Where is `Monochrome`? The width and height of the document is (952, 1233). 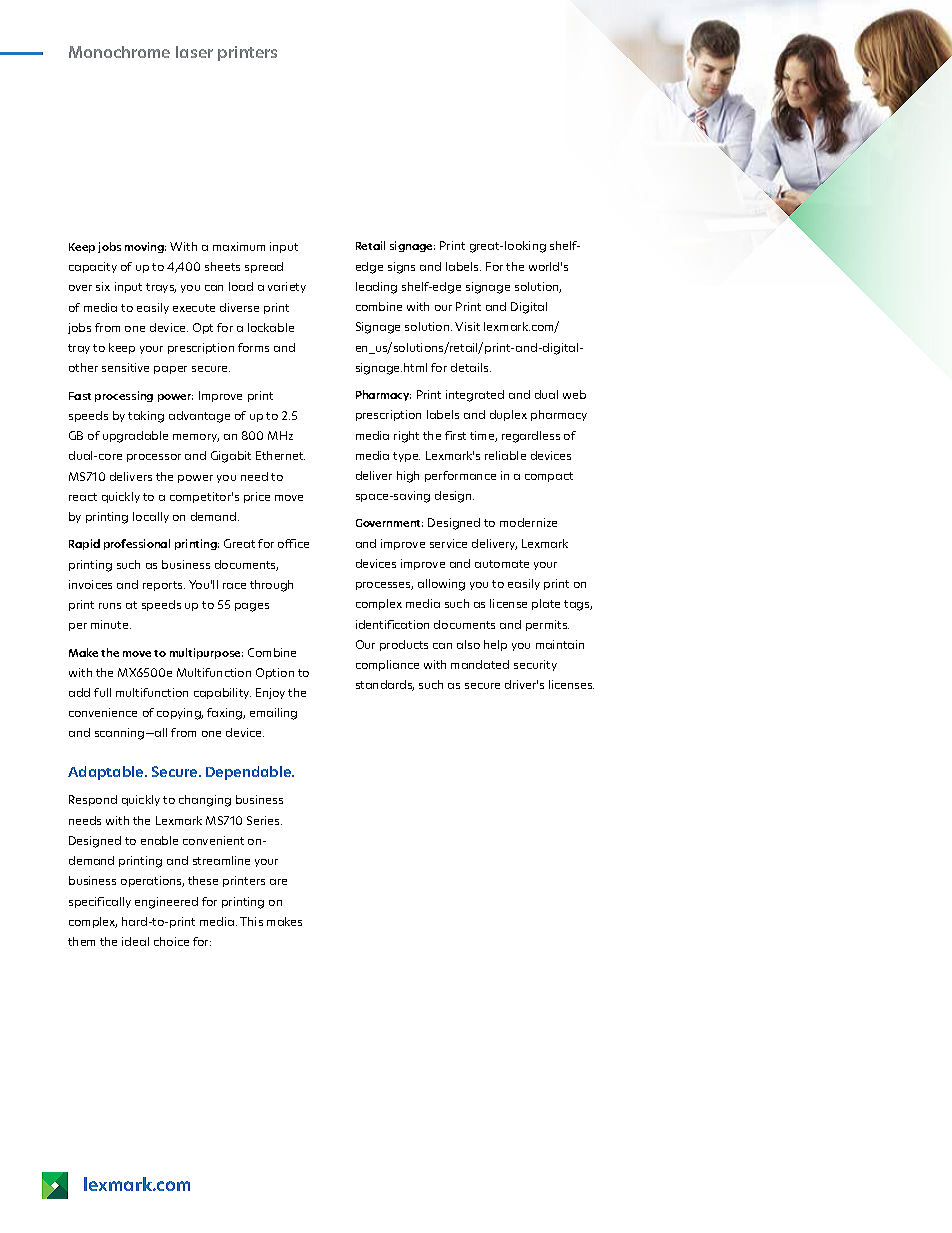 Monochrome is located at coordinates (119, 52).
